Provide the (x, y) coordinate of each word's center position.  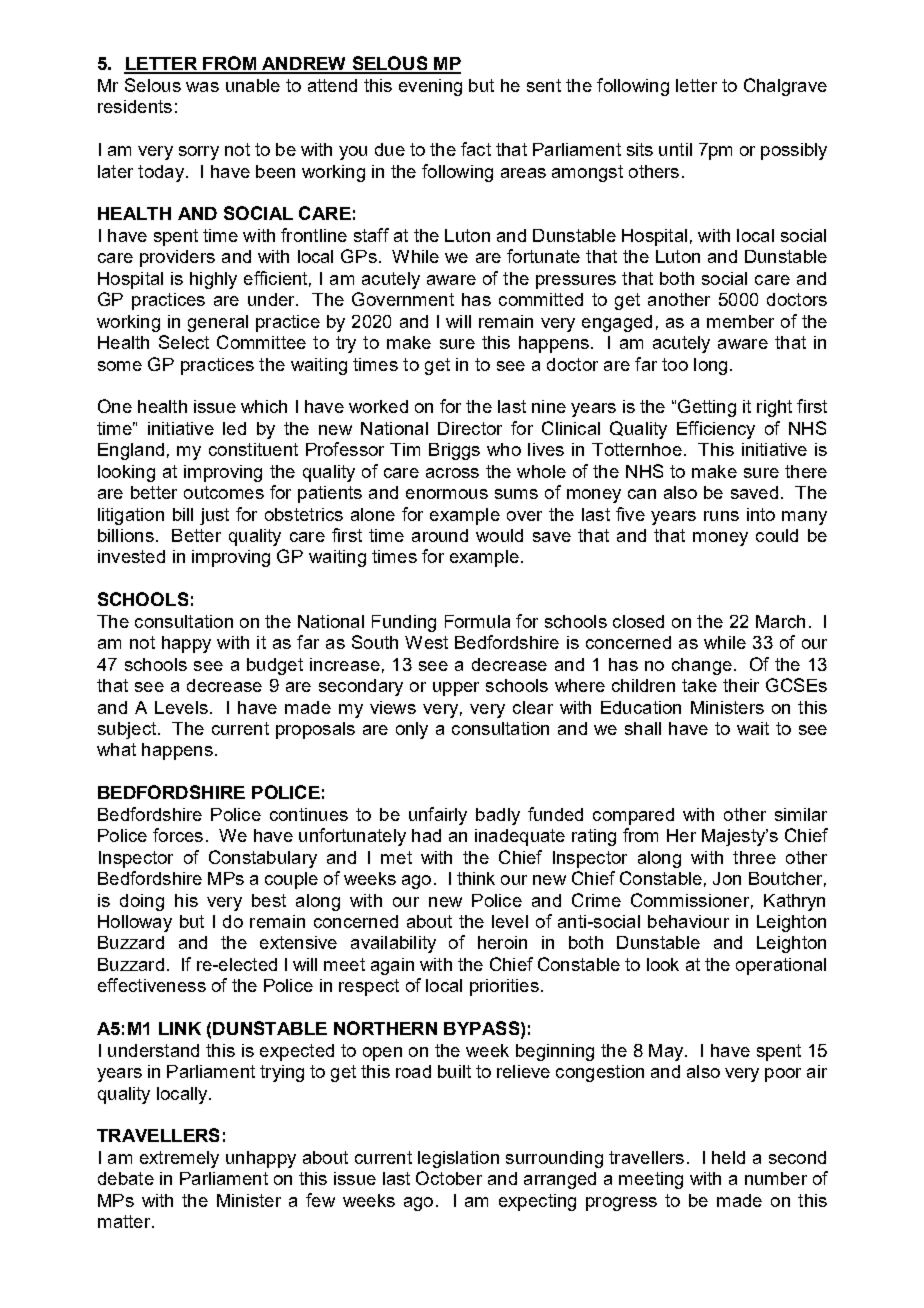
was (202, 87)
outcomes (224, 492)
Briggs (454, 451)
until (675, 149)
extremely (179, 1159)
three (754, 857)
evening (430, 87)
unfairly (438, 816)
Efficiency (716, 430)
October (449, 1178)
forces (178, 835)
